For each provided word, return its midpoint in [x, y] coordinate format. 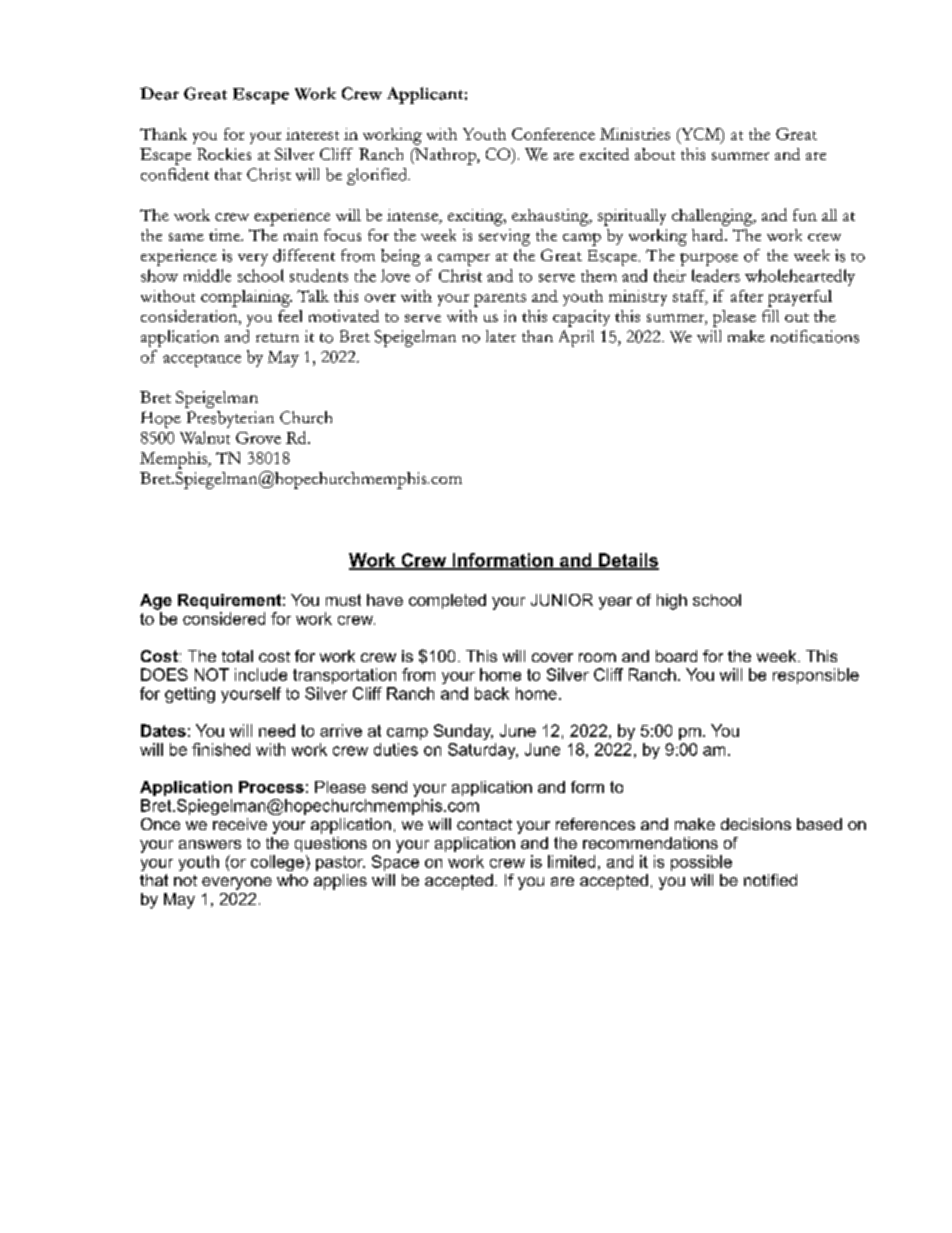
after [747, 296]
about [655, 154]
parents [500, 300]
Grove [258, 438]
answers [210, 844]
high [672, 602]
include [261, 674]
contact [484, 824]
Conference [553, 134]
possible [701, 863]
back [492, 693]
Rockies [224, 154]
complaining [246, 298]
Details [628, 561]
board [676, 656]
